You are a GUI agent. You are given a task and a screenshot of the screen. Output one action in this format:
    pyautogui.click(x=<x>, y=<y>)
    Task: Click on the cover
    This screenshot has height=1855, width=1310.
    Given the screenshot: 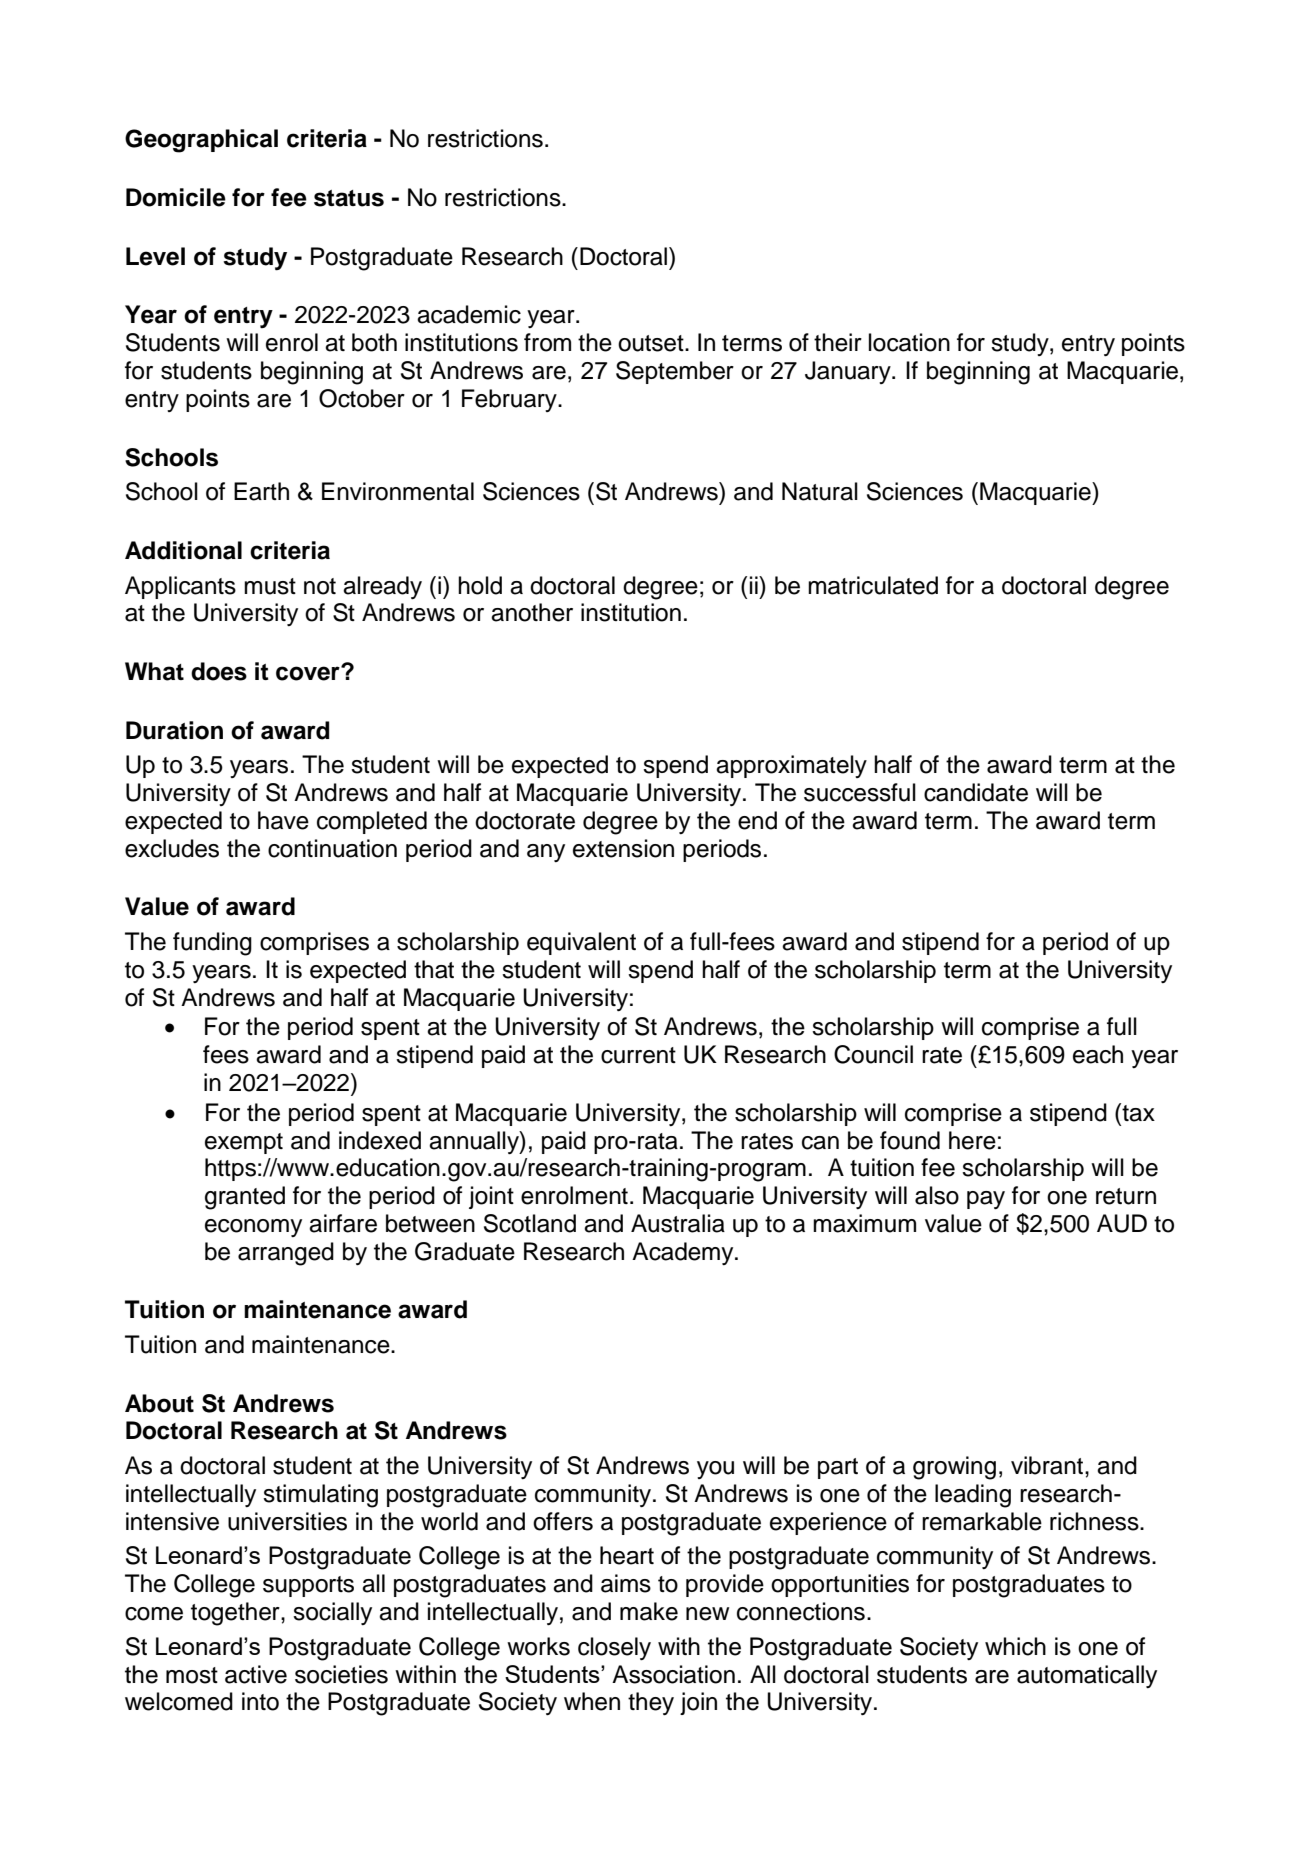 What is the action you would take?
    pyautogui.click(x=309, y=673)
